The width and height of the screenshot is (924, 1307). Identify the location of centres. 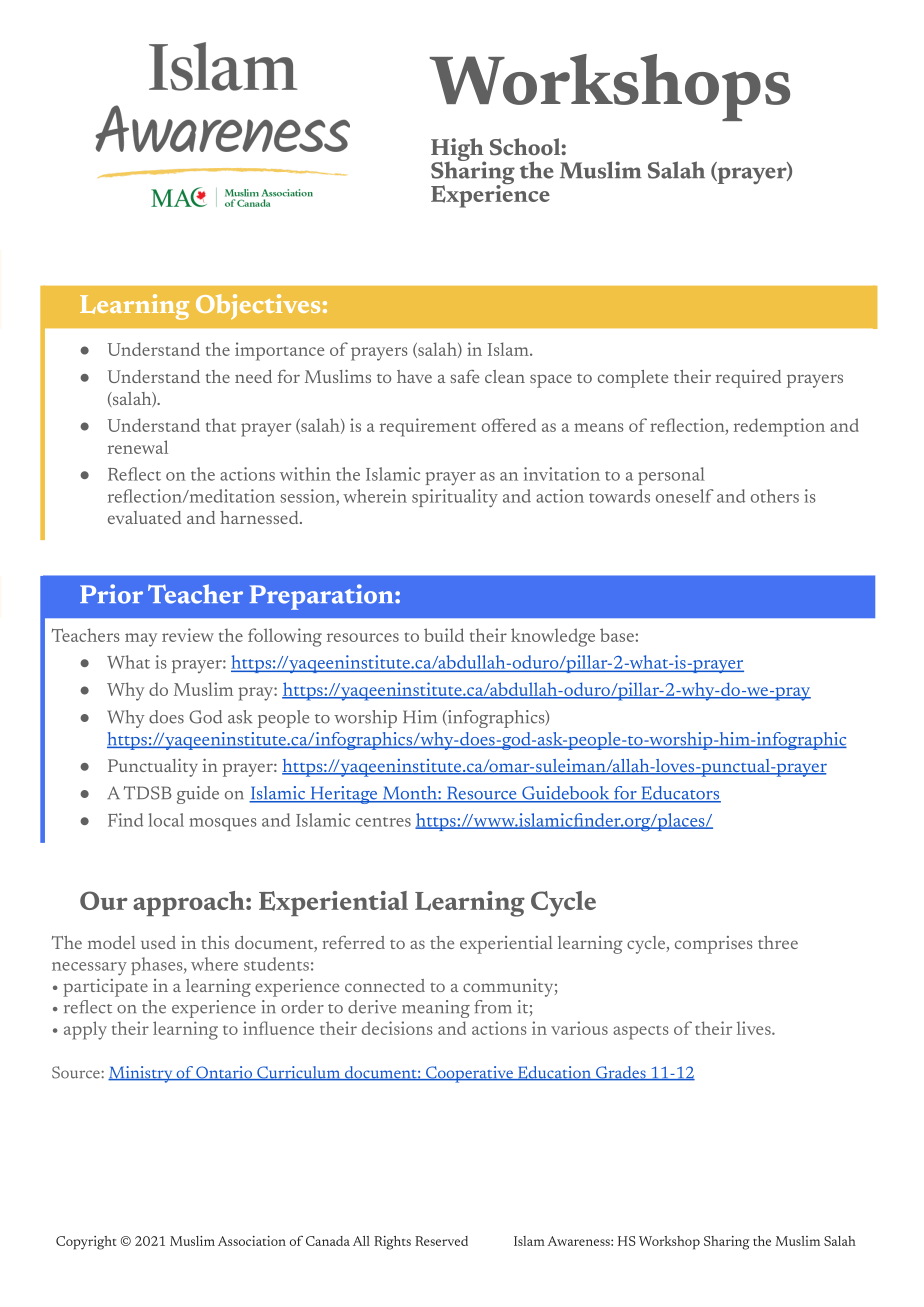
(383, 822).
